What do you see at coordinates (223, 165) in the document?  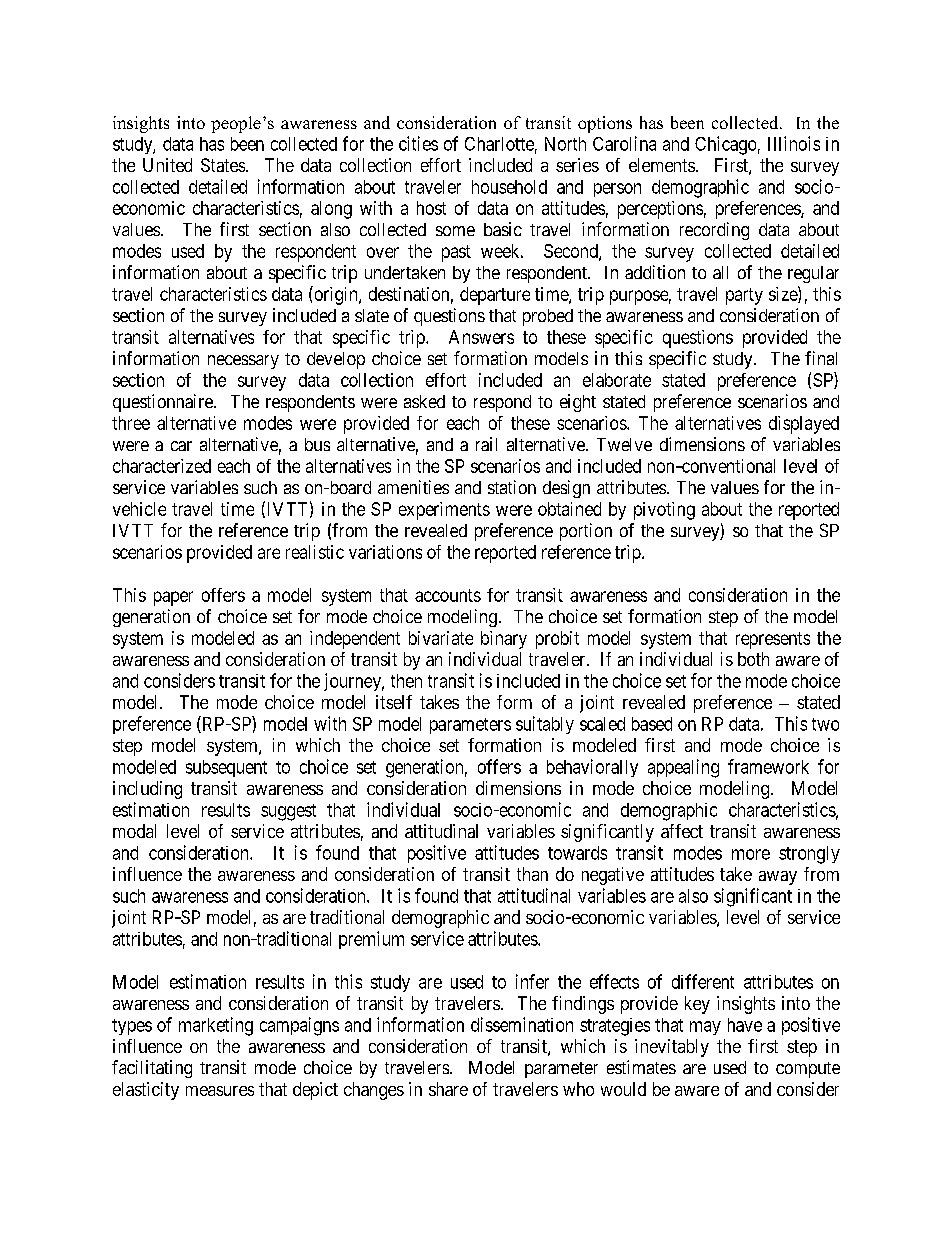 I see `States` at bounding box center [223, 165].
